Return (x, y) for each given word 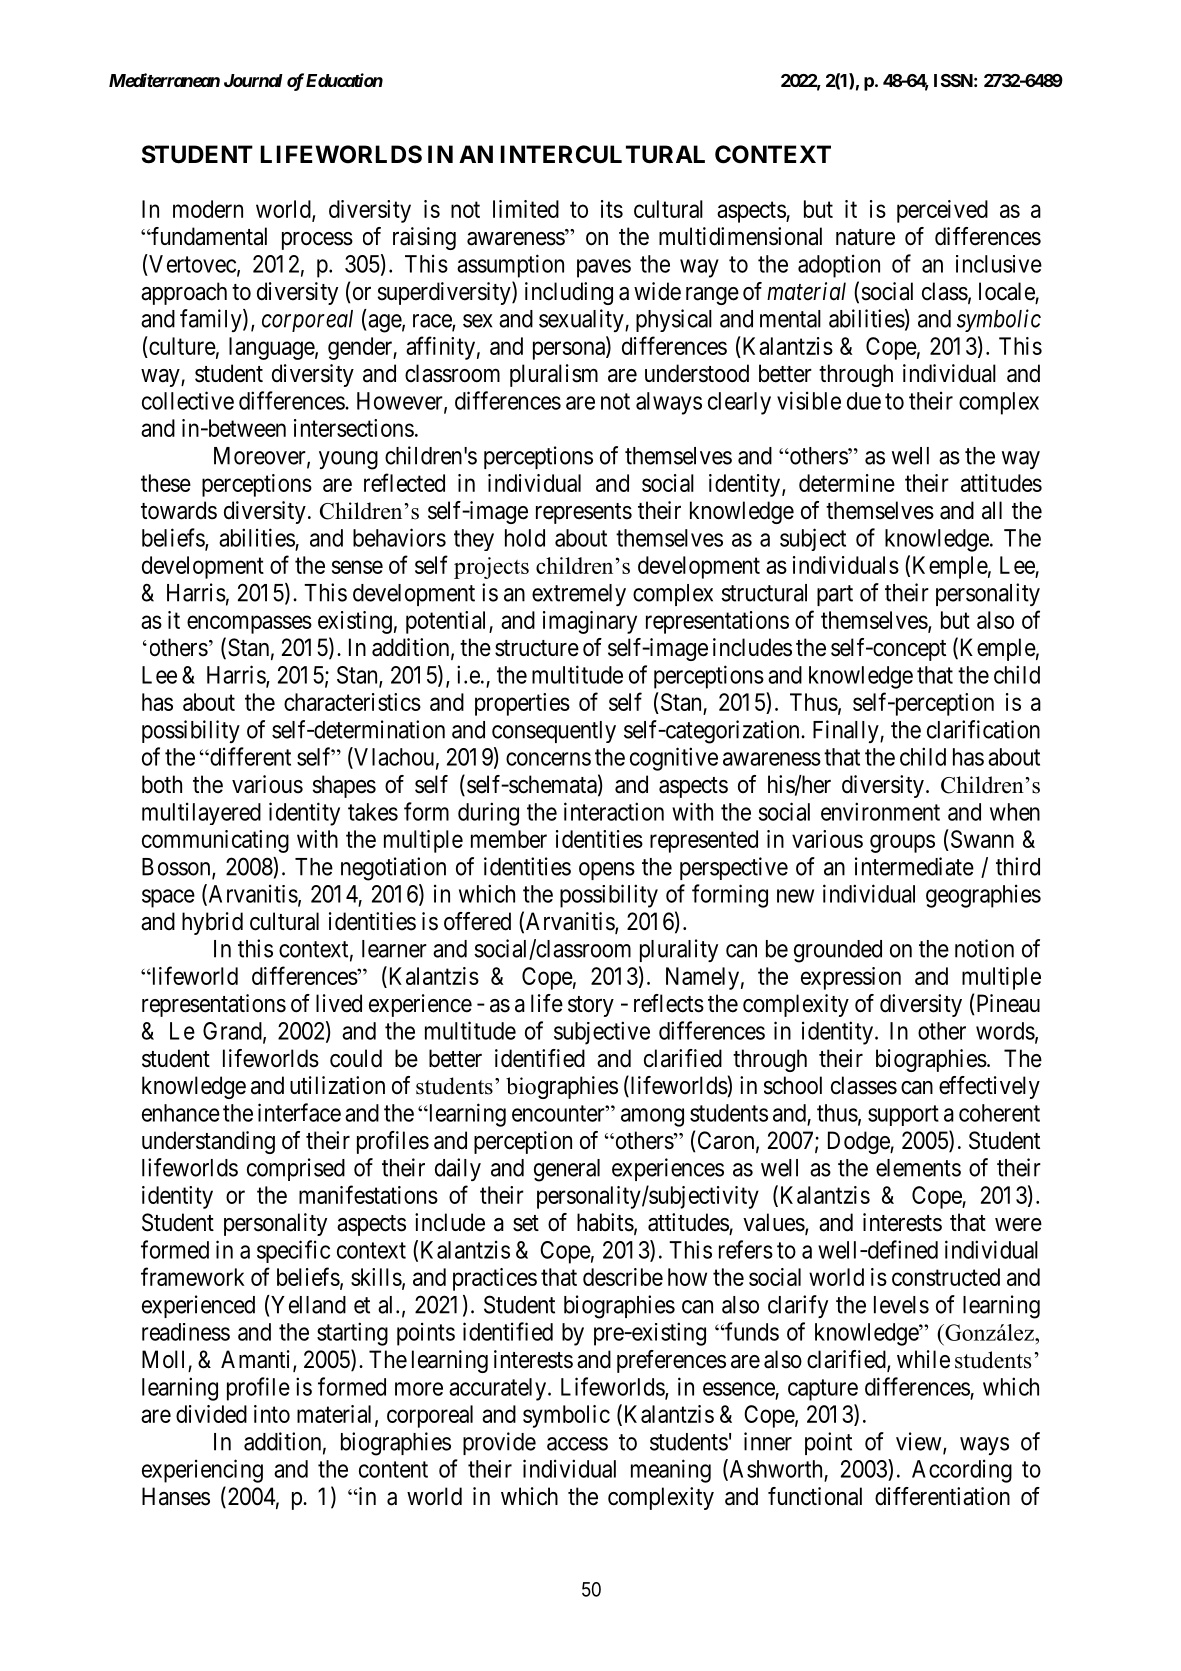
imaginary (590, 622)
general (567, 1170)
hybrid (212, 923)
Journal (253, 80)
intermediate (914, 866)
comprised (296, 1169)
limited (526, 209)
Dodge (859, 1142)
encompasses (249, 624)
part (835, 595)
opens (607, 871)
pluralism (554, 375)
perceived (942, 211)
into (272, 1414)
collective (188, 400)
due (864, 401)
